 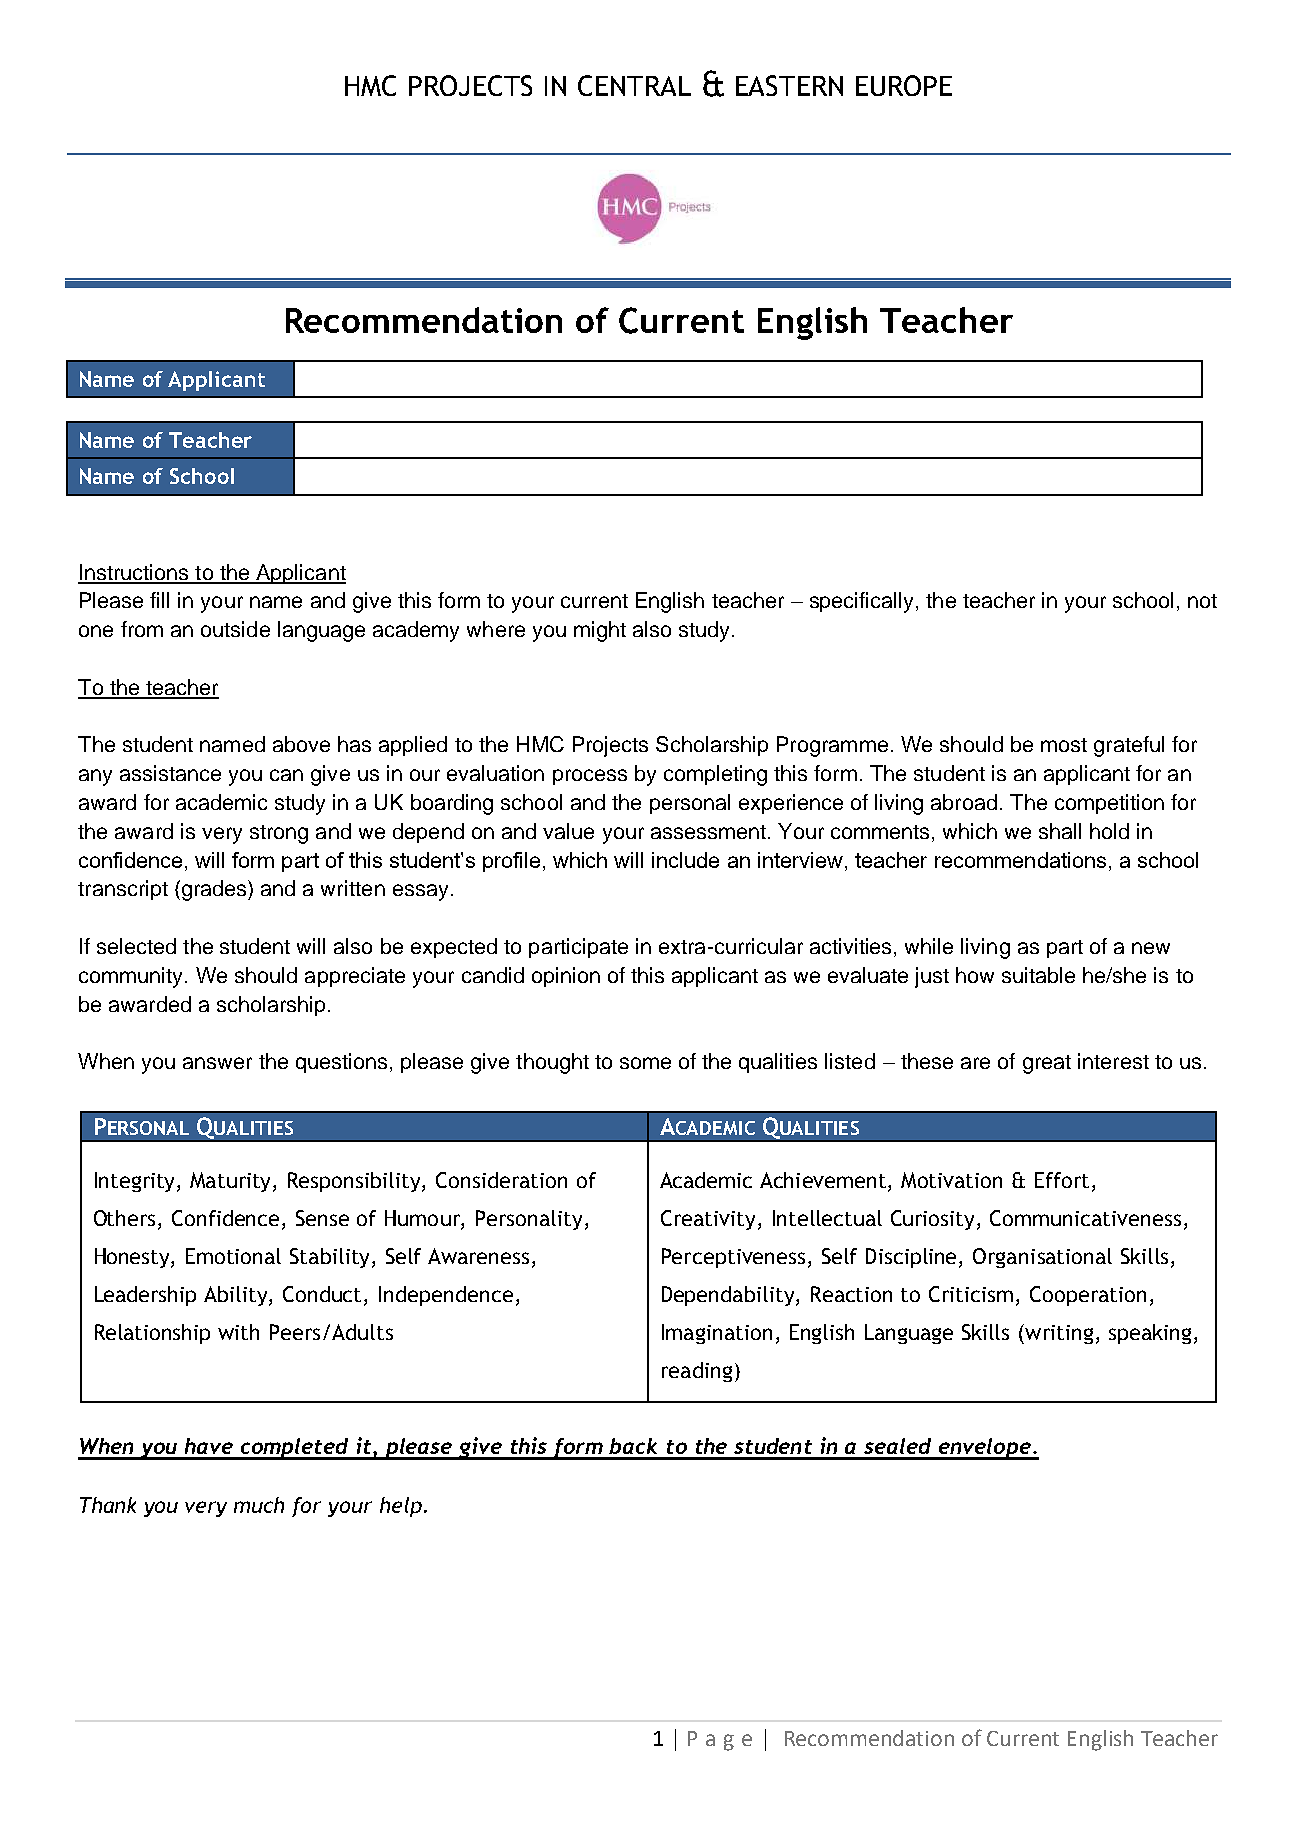 I want to click on CENTRAL, so click(x=634, y=85).
